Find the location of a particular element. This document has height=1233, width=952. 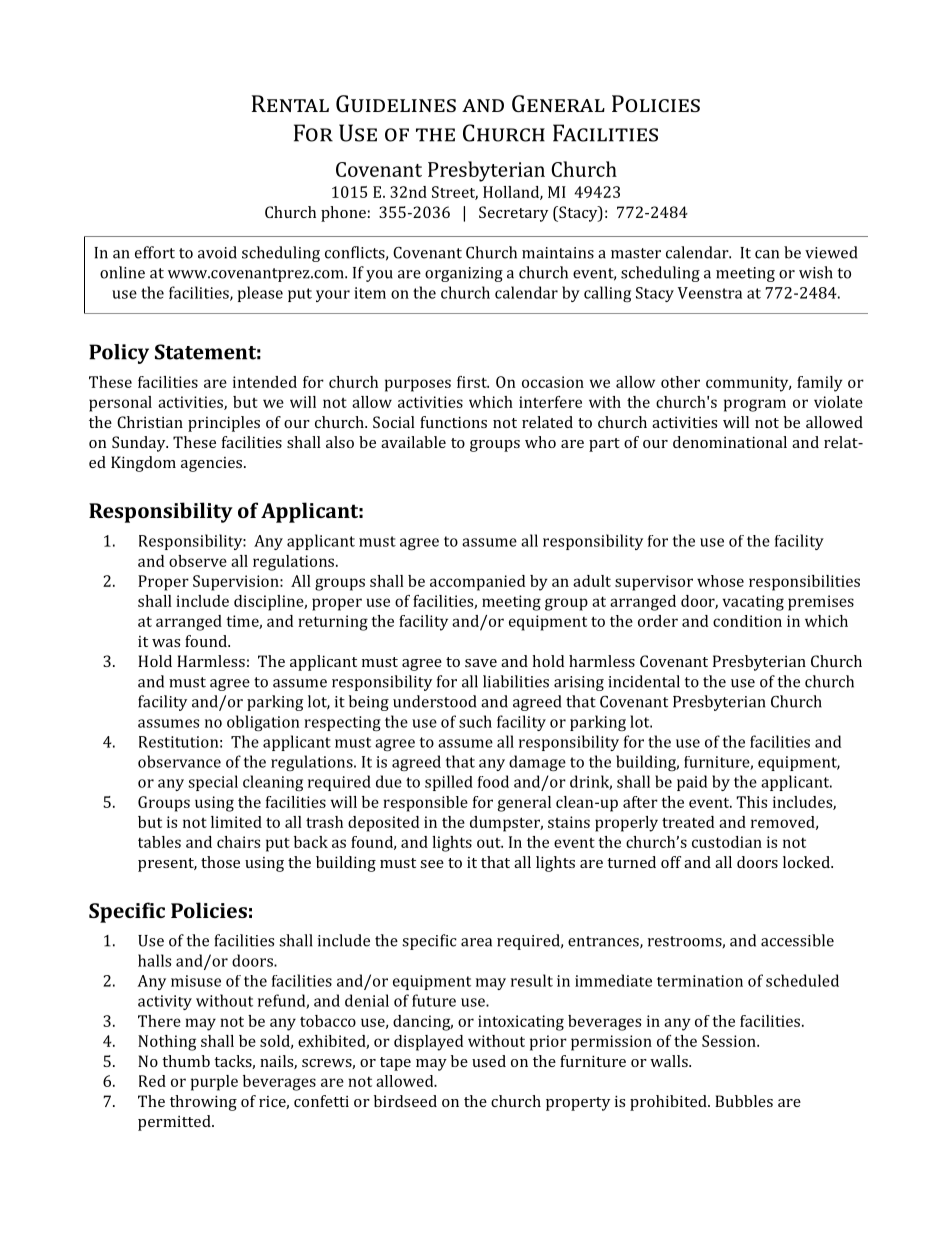

those is located at coordinates (220, 862).
